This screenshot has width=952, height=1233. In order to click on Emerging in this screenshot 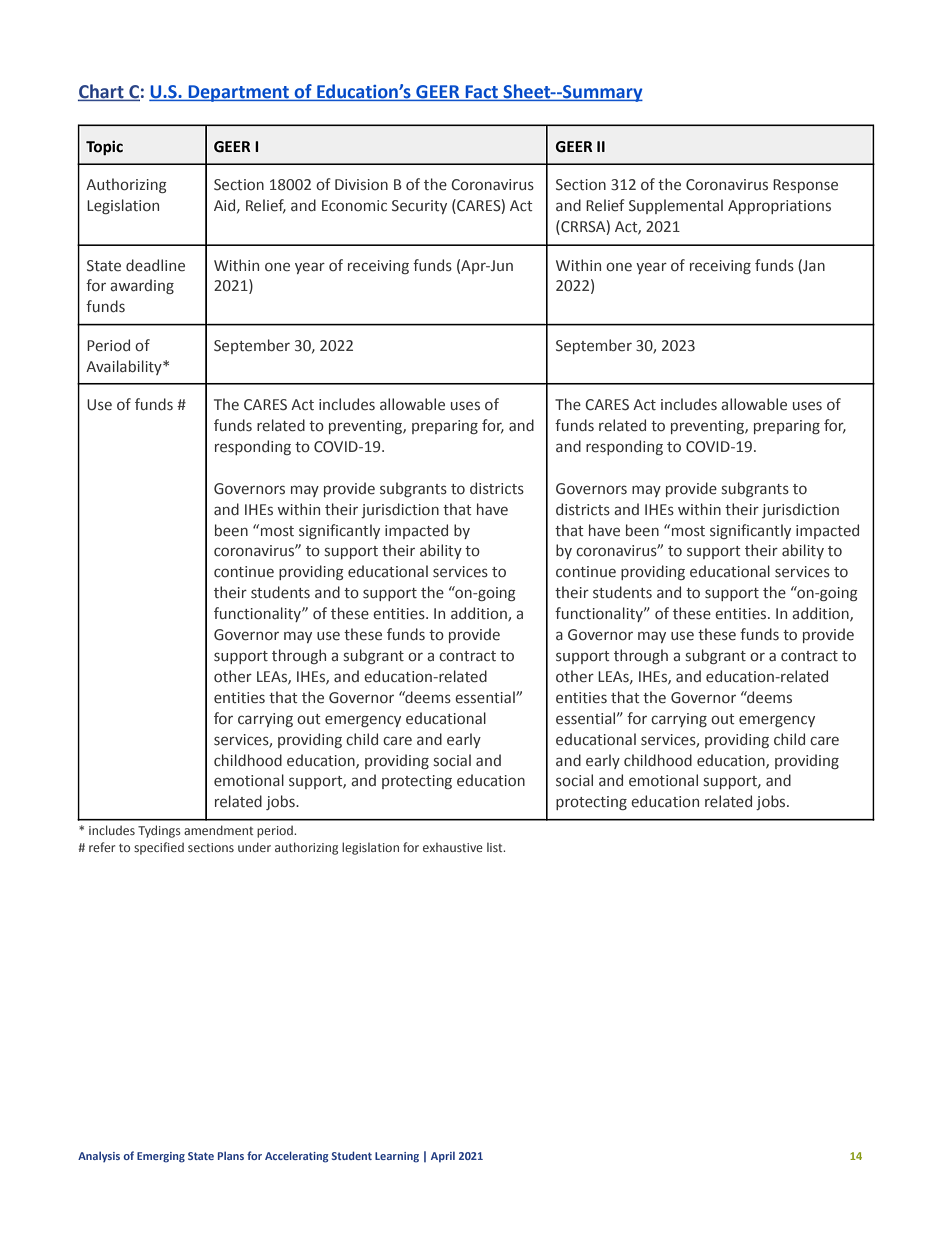, I will do `click(161, 1157)`.
